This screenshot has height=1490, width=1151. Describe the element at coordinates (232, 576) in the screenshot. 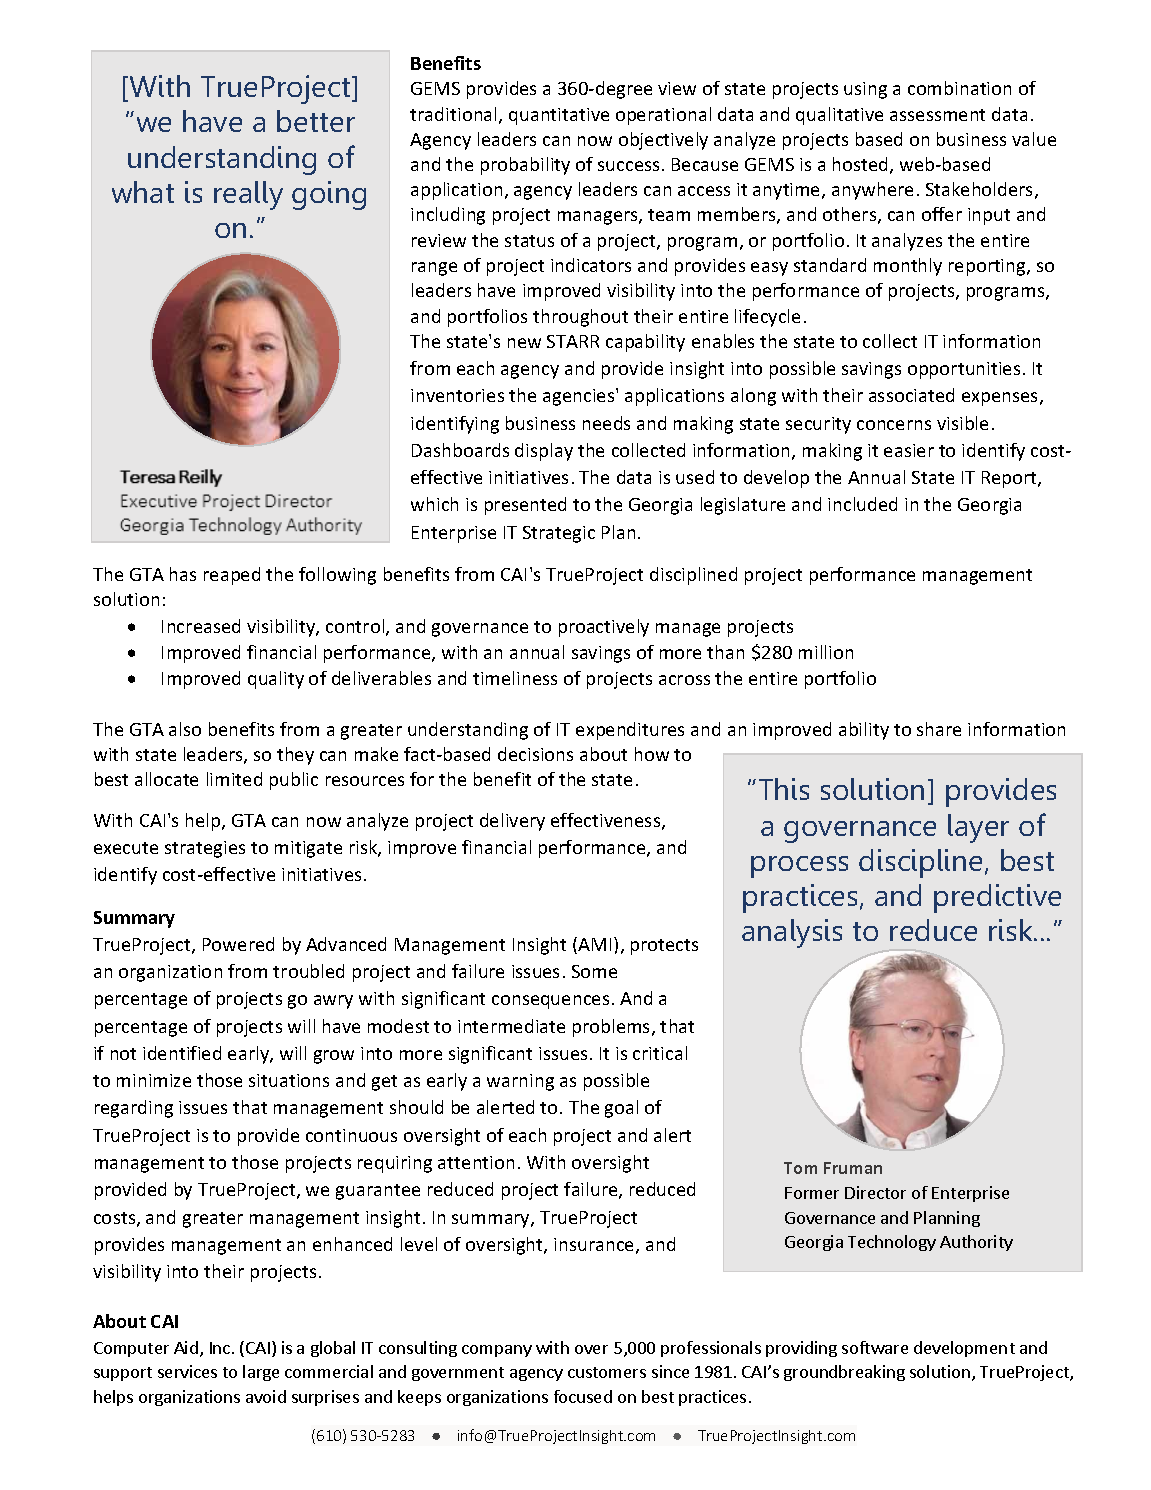

I see `reaped` at that location.
